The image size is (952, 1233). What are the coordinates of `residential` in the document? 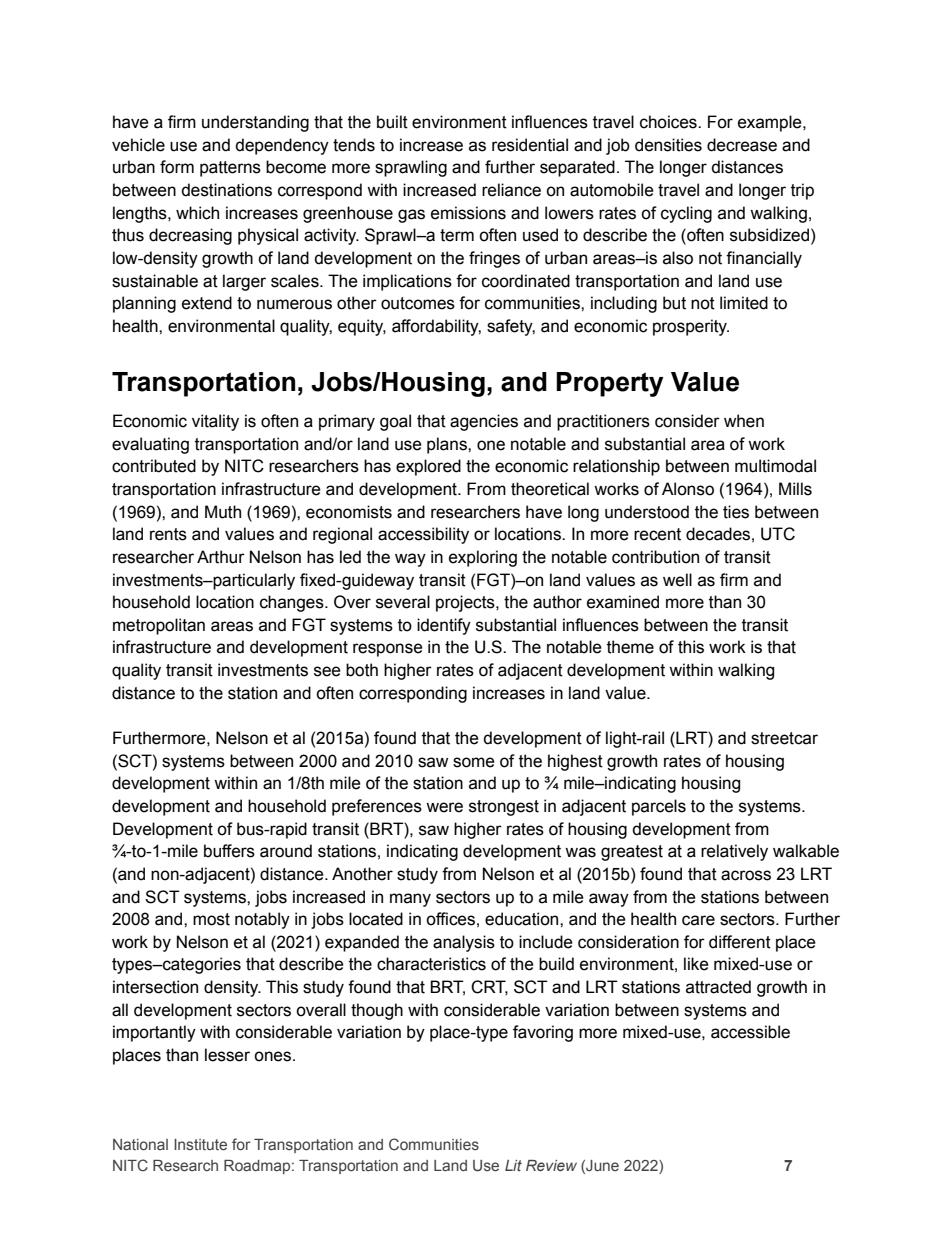 It's located at (530, 145).
